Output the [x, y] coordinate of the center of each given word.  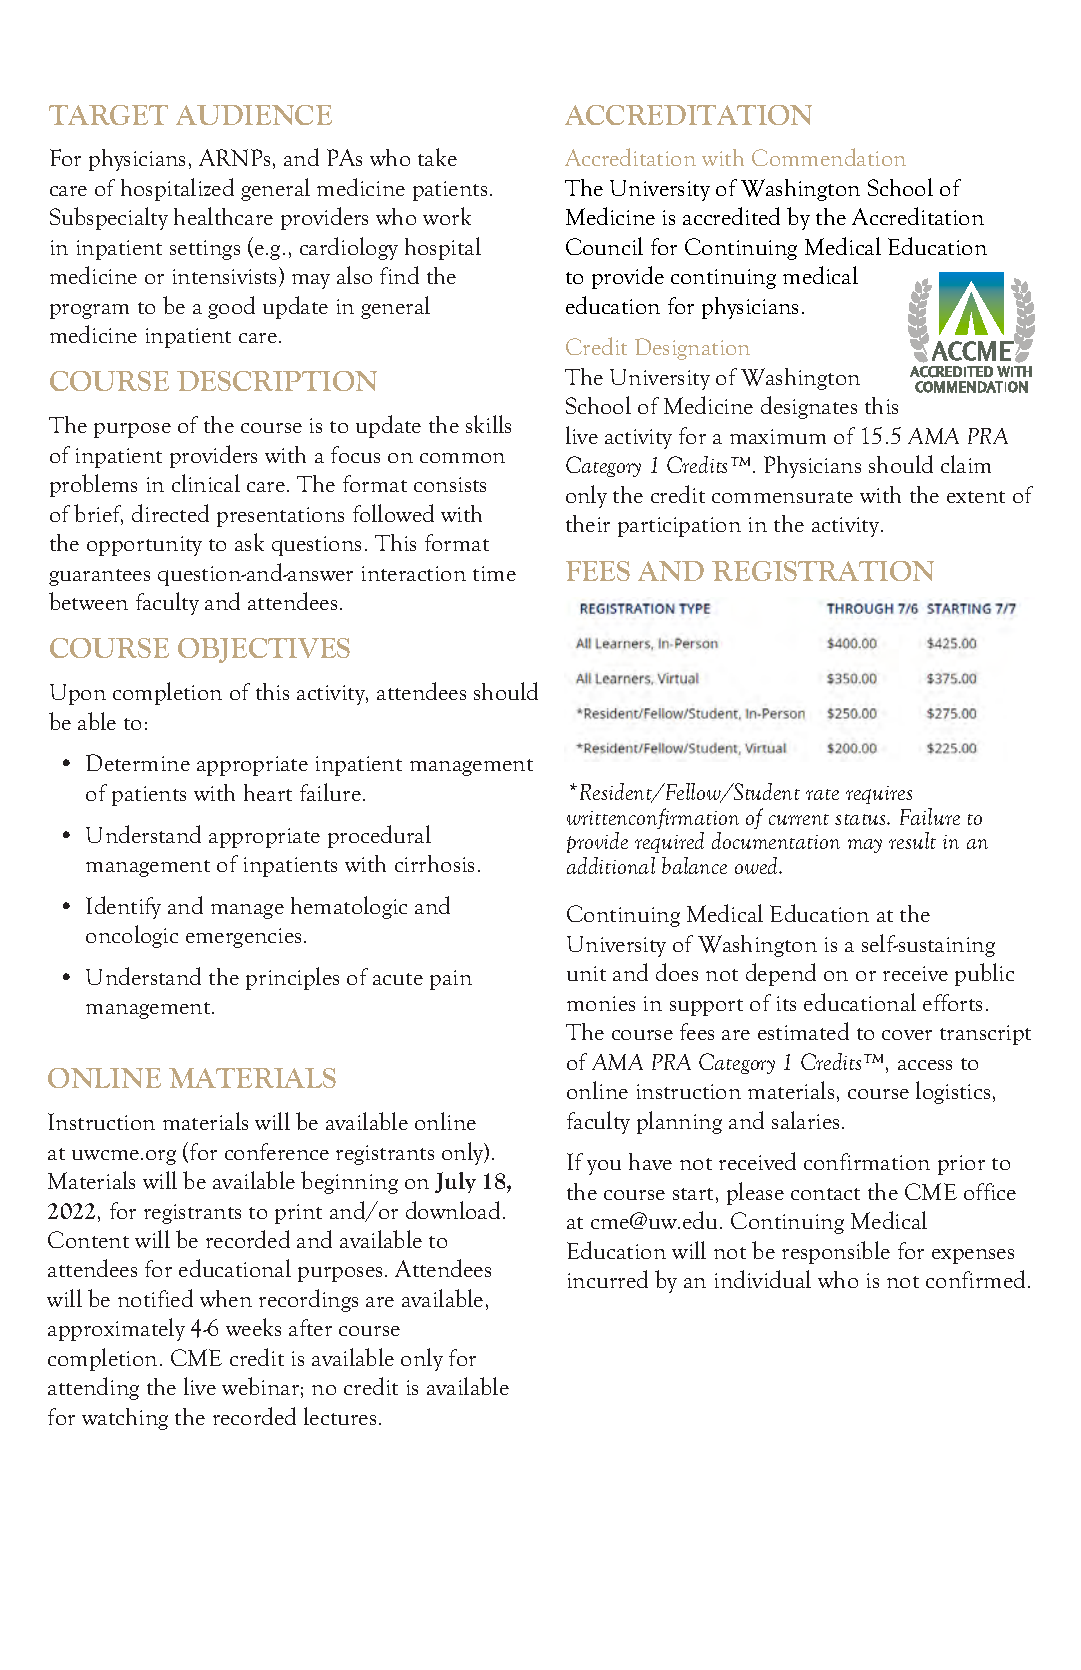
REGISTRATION [823, 571]
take [437, 157]
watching [125, 1419]
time [494, 573]
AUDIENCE [254, 115]
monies [601, 1003]
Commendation [829, 157]
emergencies [243, 938]
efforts [952, 1002]
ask [249, 542]
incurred [608, 1279]
